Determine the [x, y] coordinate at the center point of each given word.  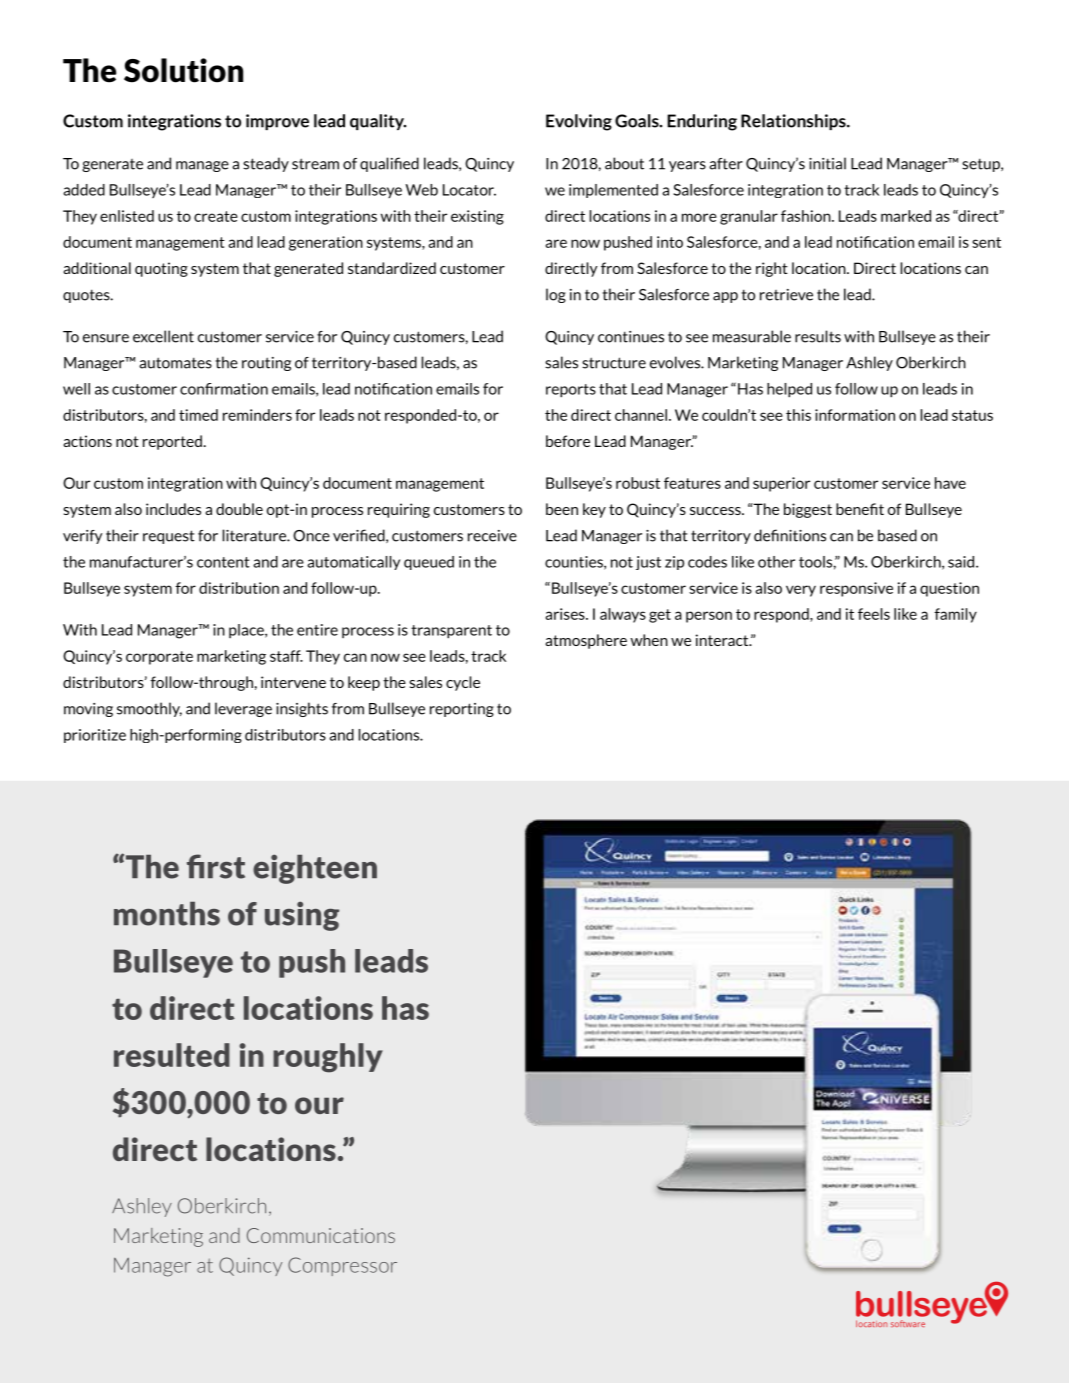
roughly [328, 1058]
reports [571, 391]
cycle [463, 683]
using [302, 916]
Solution [183, 70]
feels [874, 614]
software [908, 1323]
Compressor [342, 1266]
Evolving [579, 122]
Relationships [794, 122]
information [855, 415]
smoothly [149, 709]
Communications [321, 1235]
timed [198, 415]
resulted [172, 1055]
